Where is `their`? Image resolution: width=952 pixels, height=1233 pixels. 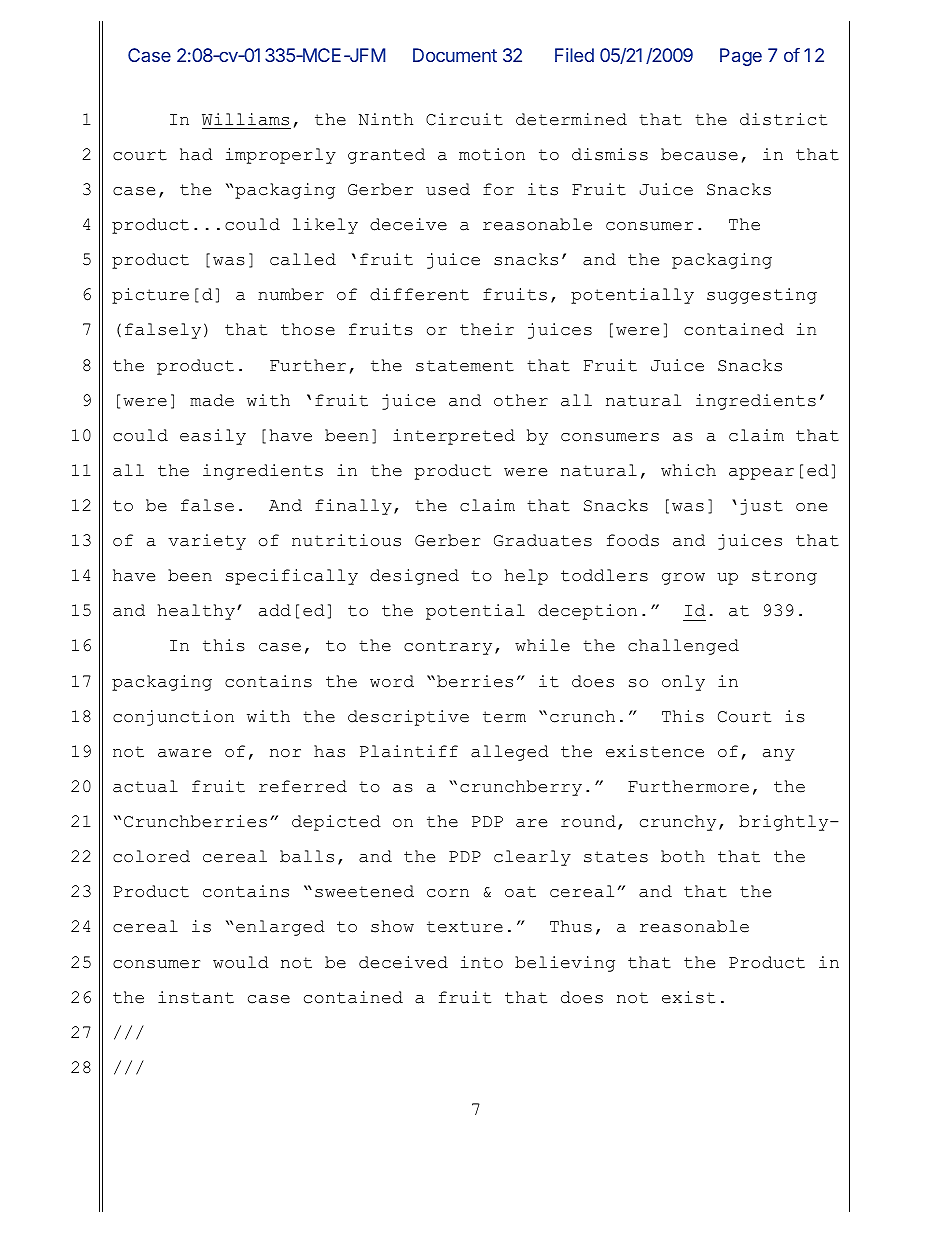
their is located at coordinates (487, 329).
